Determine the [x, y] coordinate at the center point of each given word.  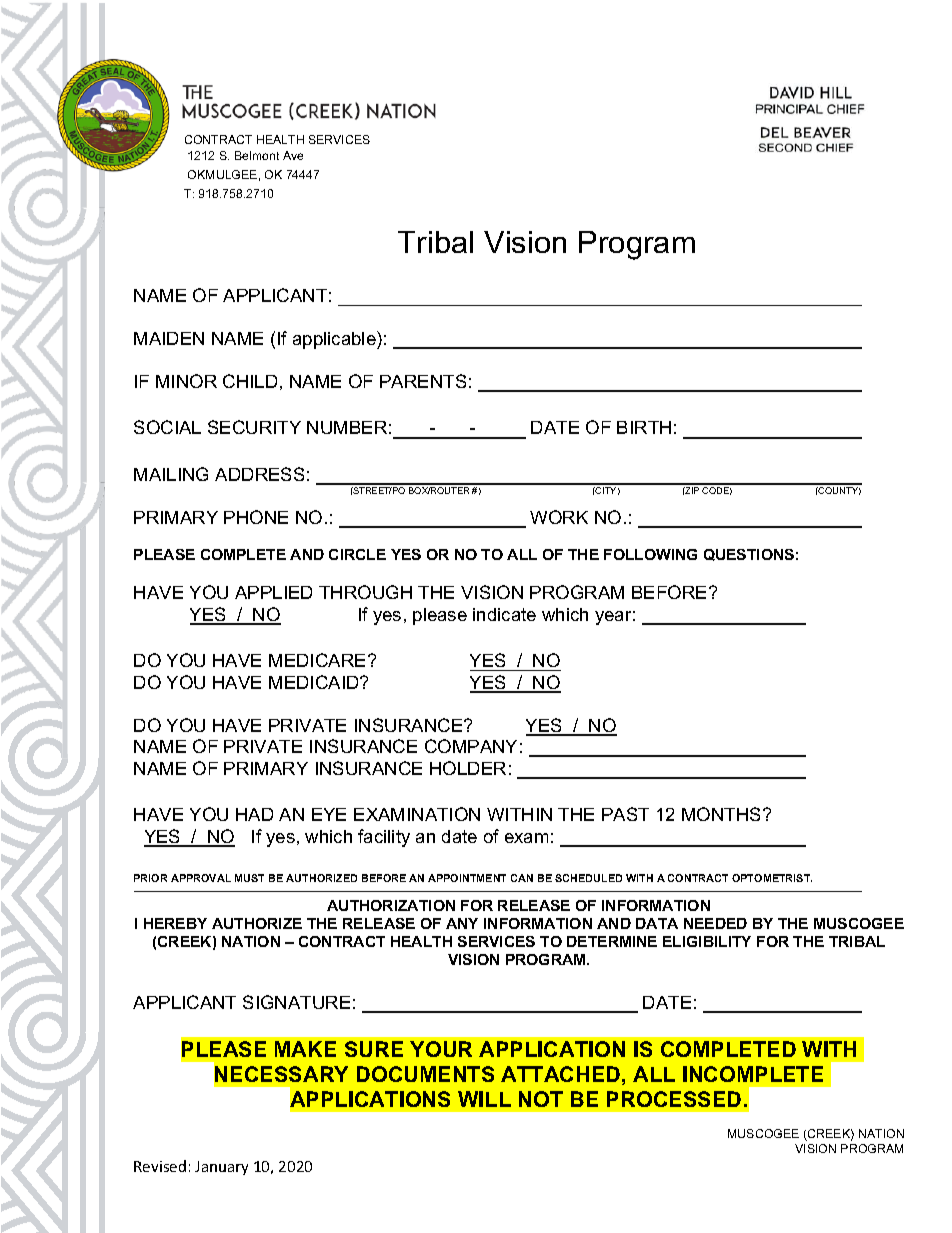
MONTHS [723, 814]
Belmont [257, 155]
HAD [254, 814]
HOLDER [468, 768]
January [221, 1168]
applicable [335, 340]
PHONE [256, 517]
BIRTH [644, 427]
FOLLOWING [650, 554]
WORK [559, 517]
